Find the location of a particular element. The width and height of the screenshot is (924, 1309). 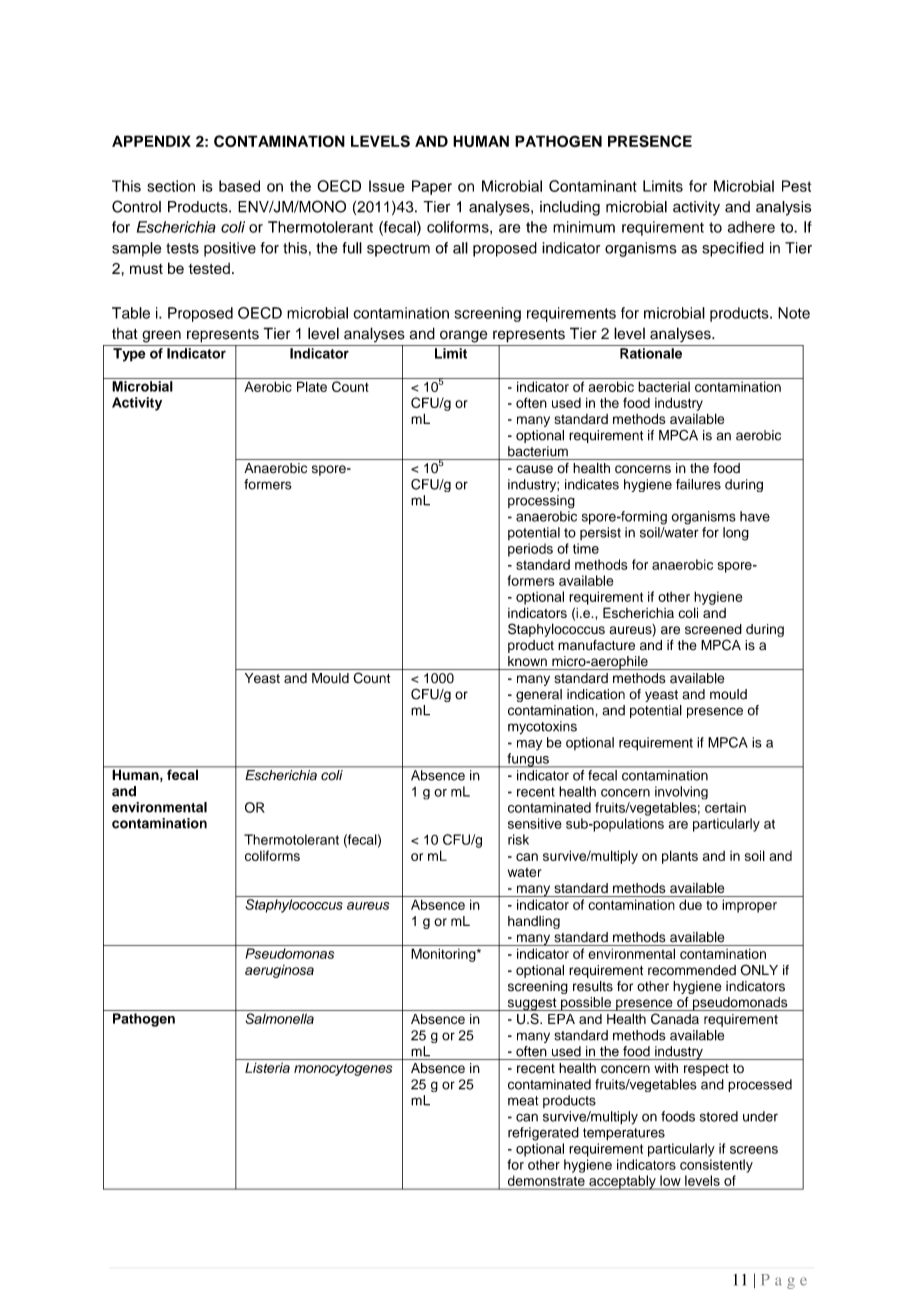

cause is located at coordinates (534, 469).
